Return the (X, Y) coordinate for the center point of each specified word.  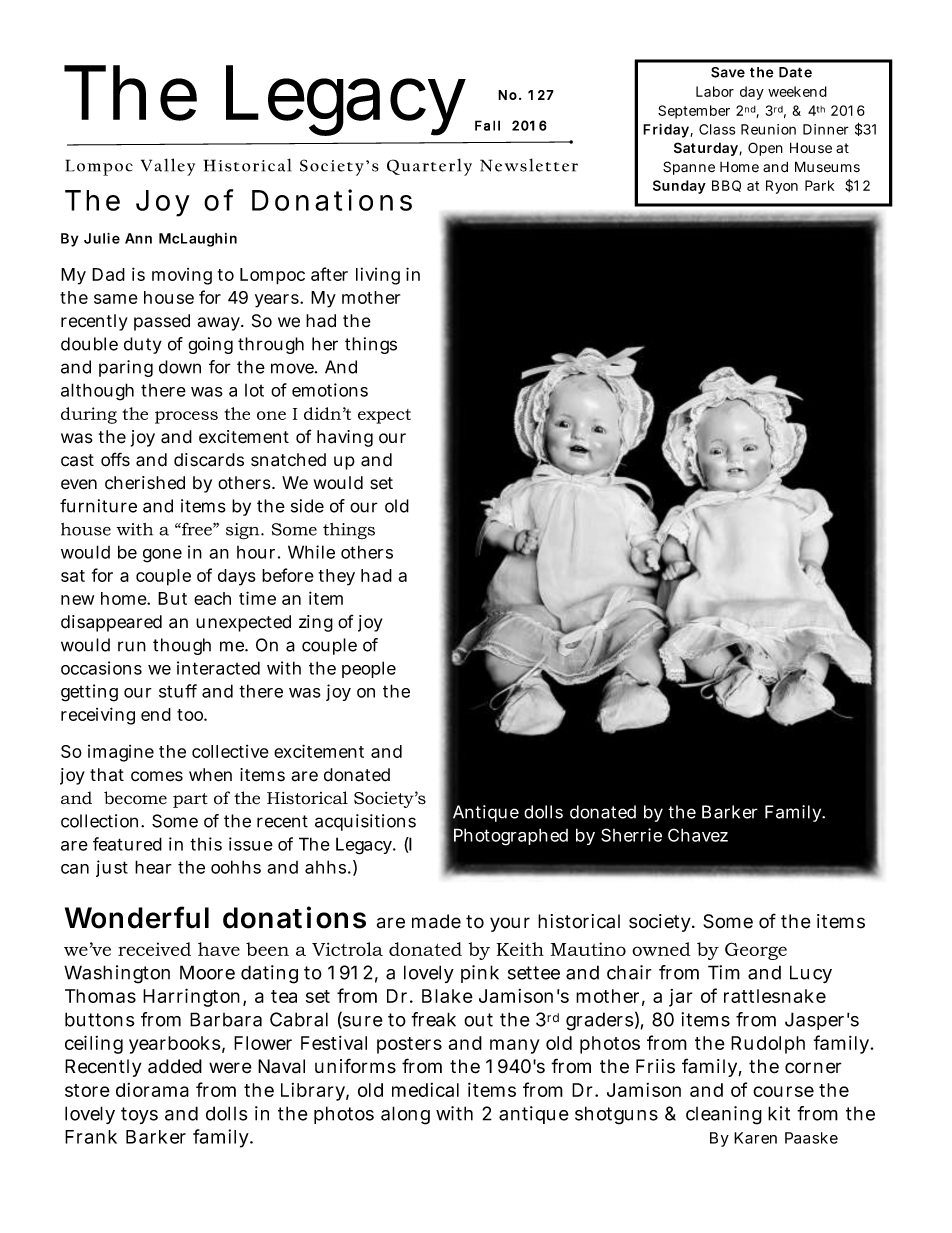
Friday (667, 131)
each (212, 598)
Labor (715, 91)
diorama (152, 1090)
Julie (102, 238)
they (337, 577)
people (369, 669)
